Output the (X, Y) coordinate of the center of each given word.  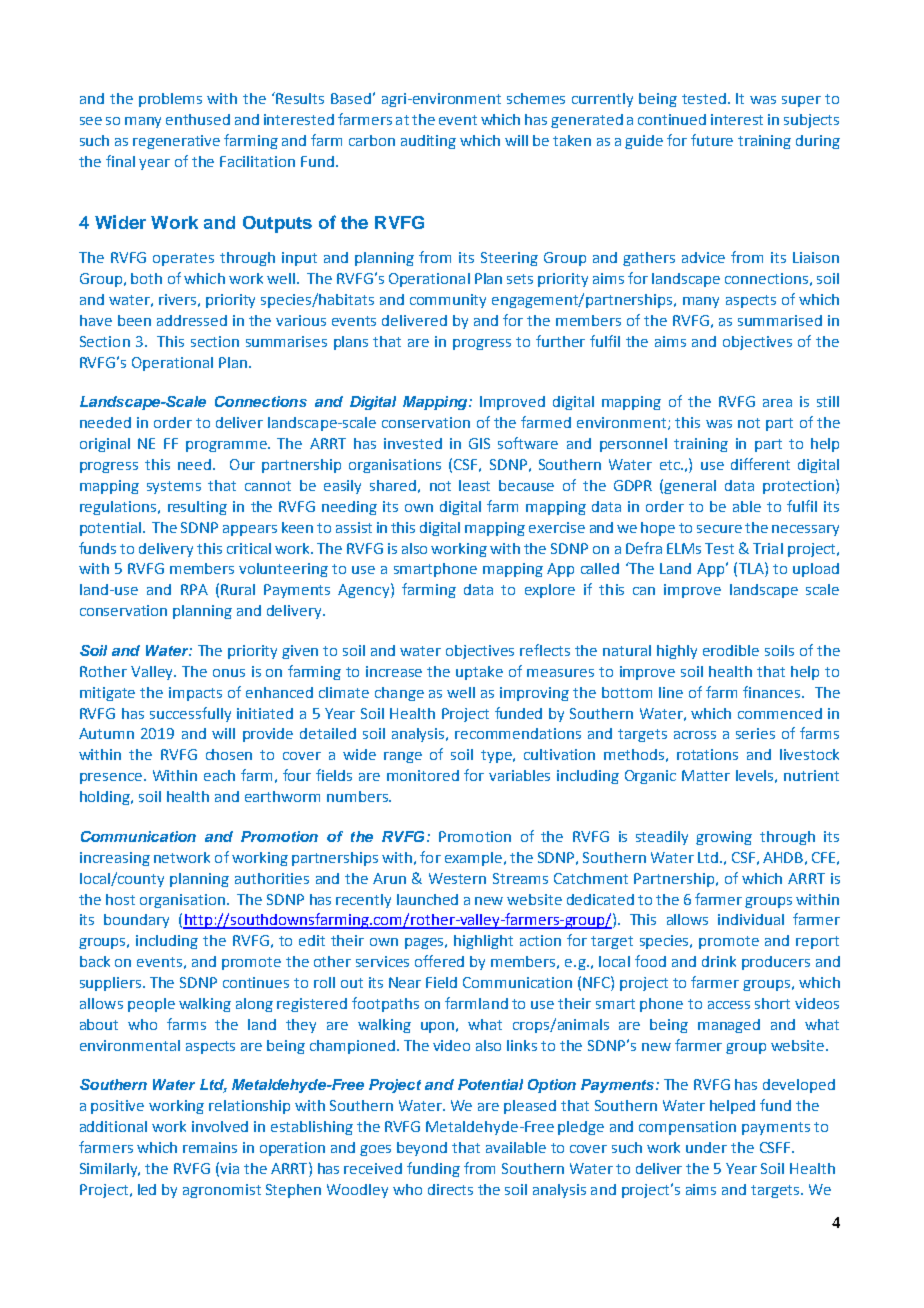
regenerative (176, 142)
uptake (479, 673)
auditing (428, 142)
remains (210, 1147)
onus (229, 673)
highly (677, 652)
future (712, 140)
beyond (422, 1149)
